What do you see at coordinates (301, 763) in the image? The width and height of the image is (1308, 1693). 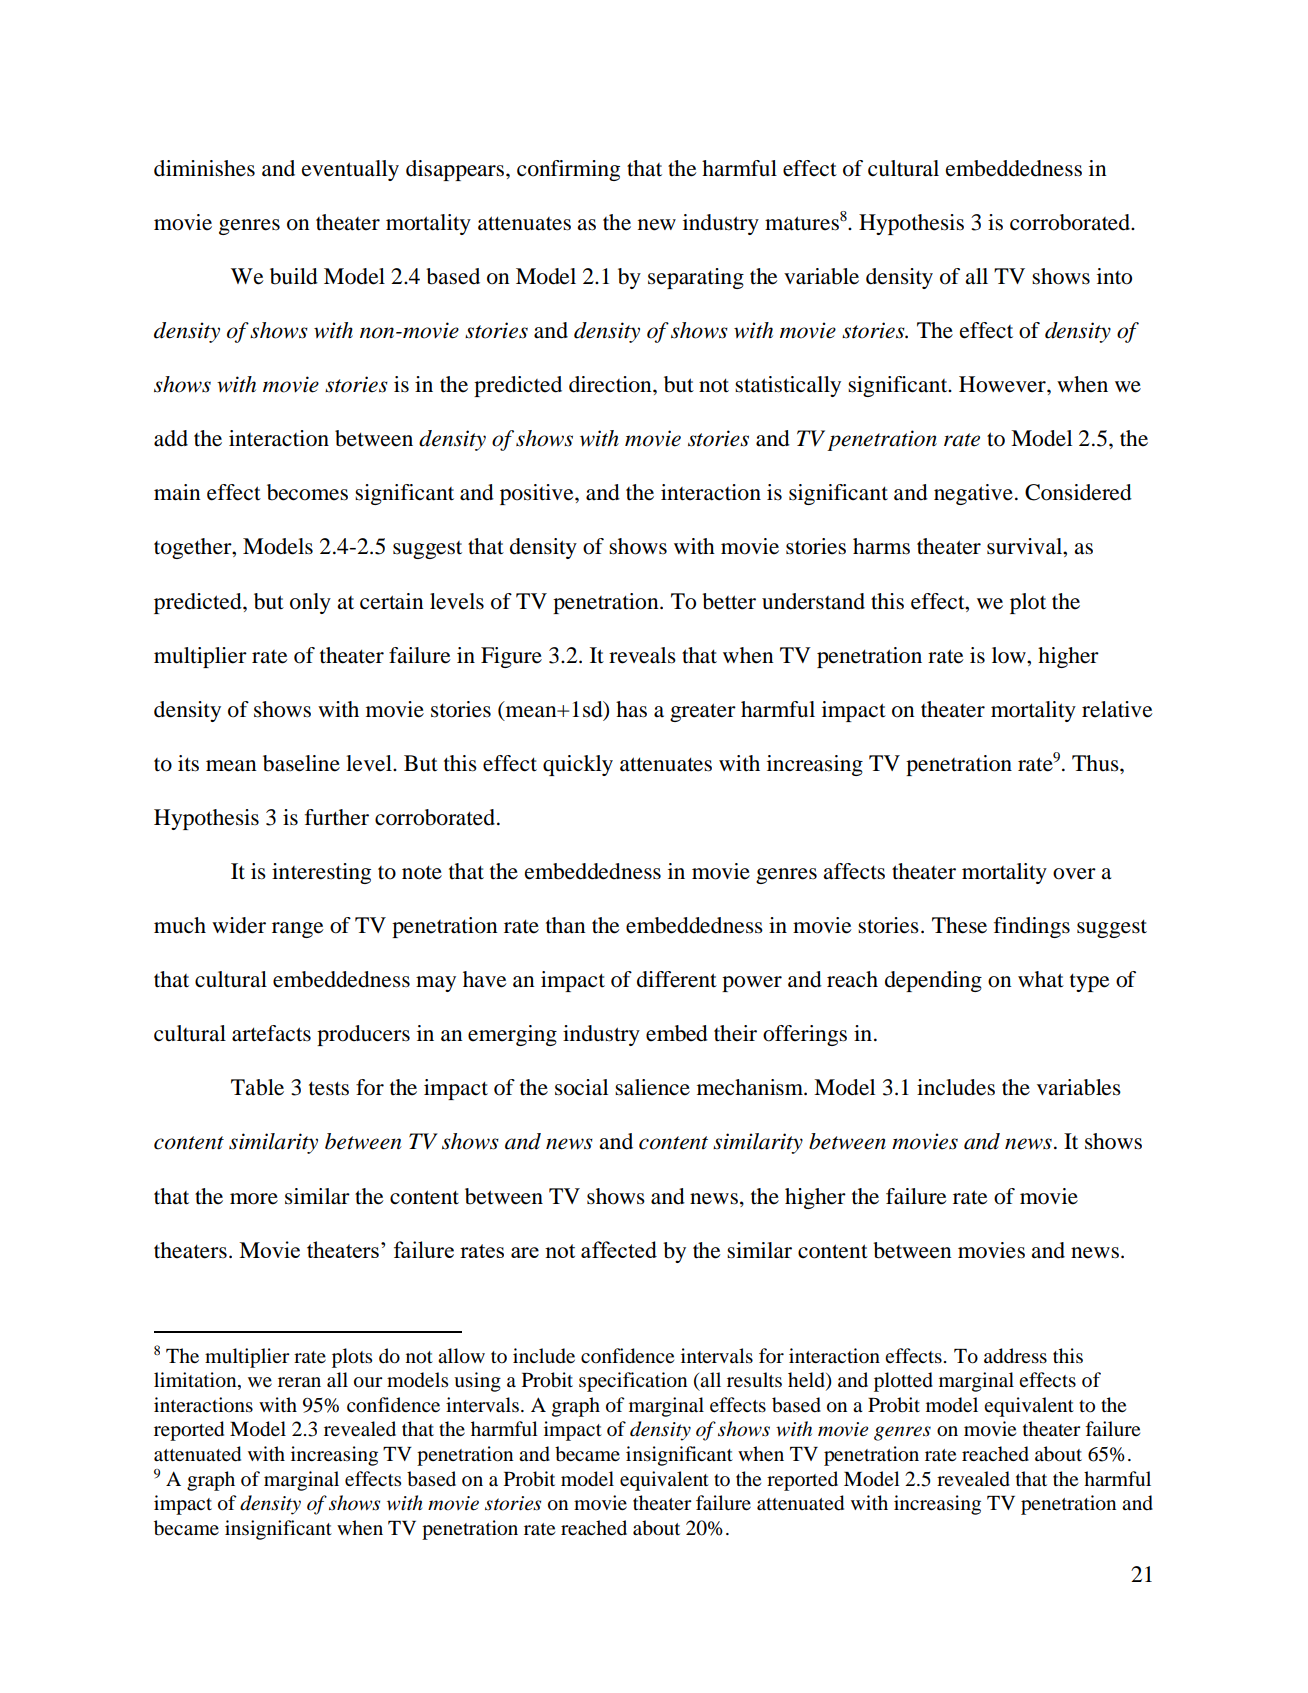 I see `baseline` at bounding box center [301, 763].
